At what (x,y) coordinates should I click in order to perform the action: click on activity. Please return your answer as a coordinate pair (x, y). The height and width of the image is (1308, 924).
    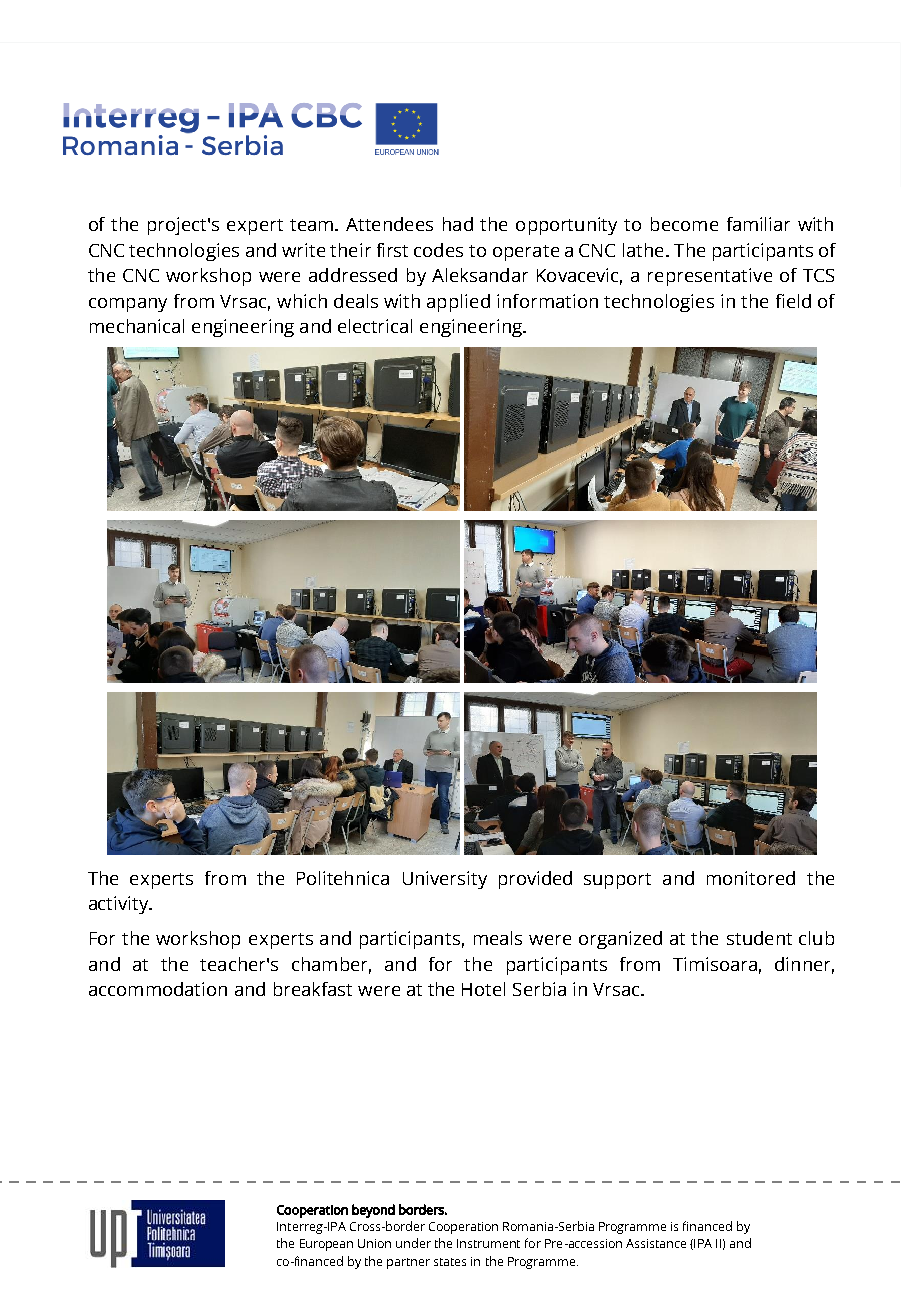
    Looking at the image, I should click on (120, 905).
